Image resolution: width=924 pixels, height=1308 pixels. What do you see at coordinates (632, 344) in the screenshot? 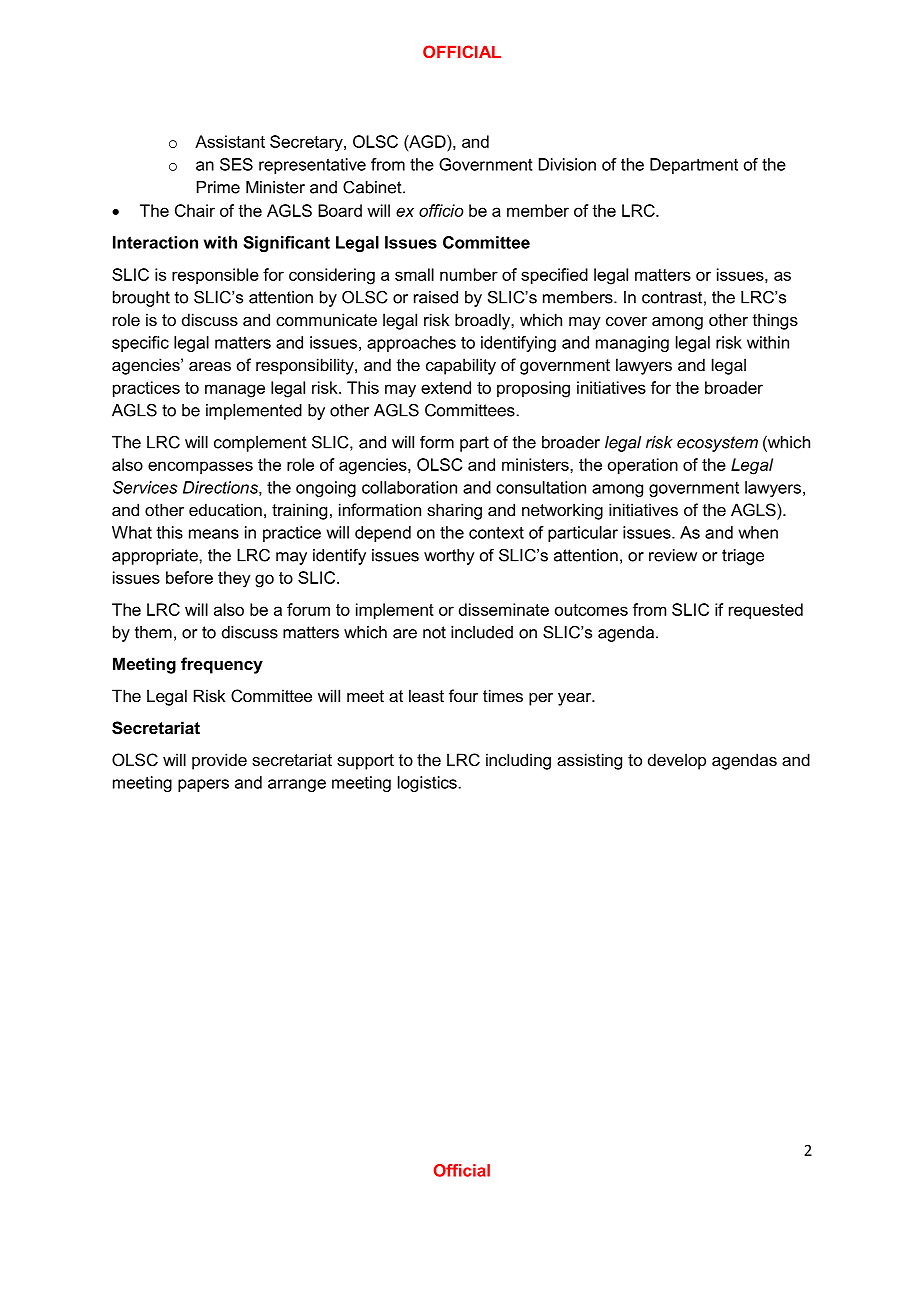
I see `managing` at bounding box center [632, 344].
